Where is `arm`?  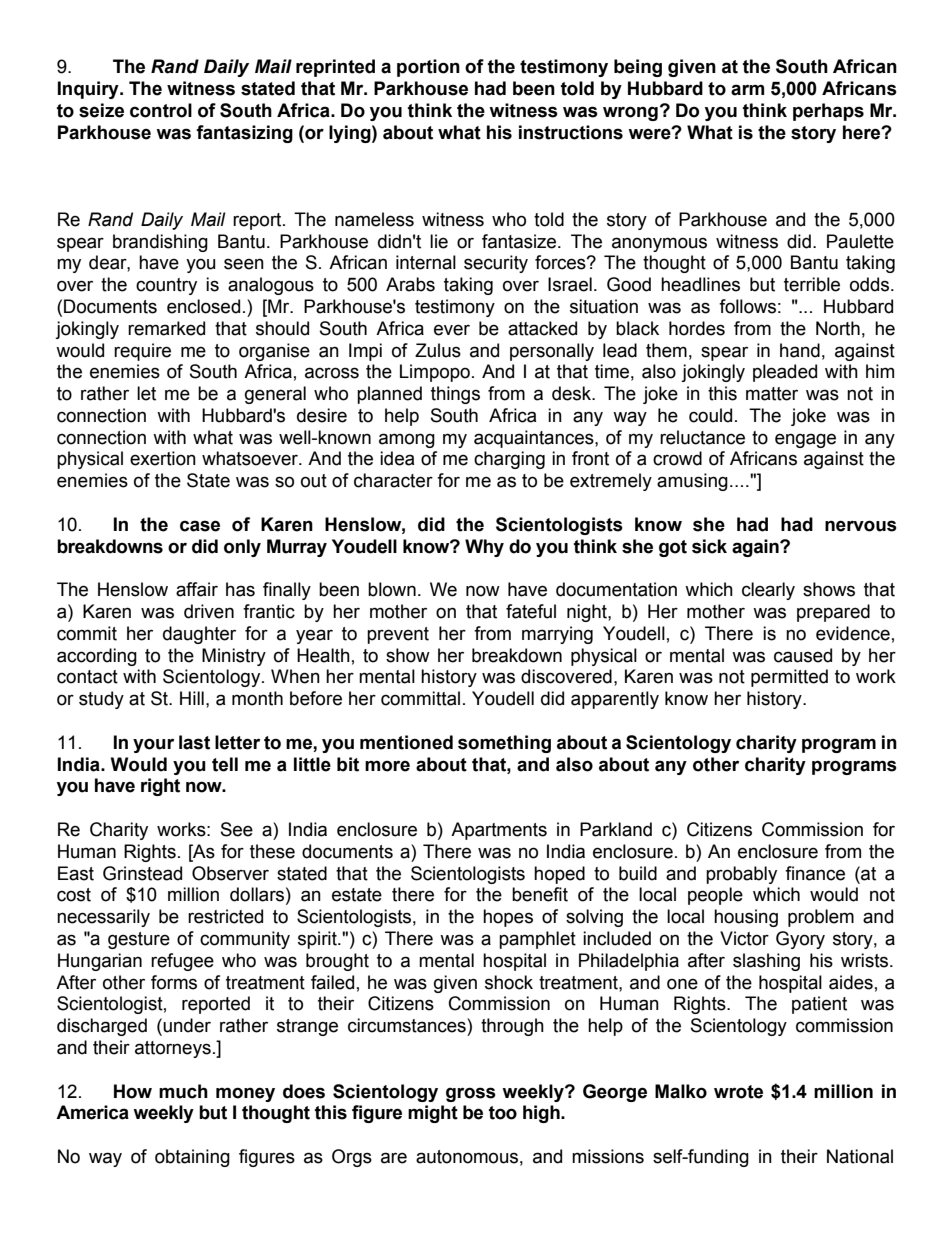
arm is located at coordinates (747, 90).
